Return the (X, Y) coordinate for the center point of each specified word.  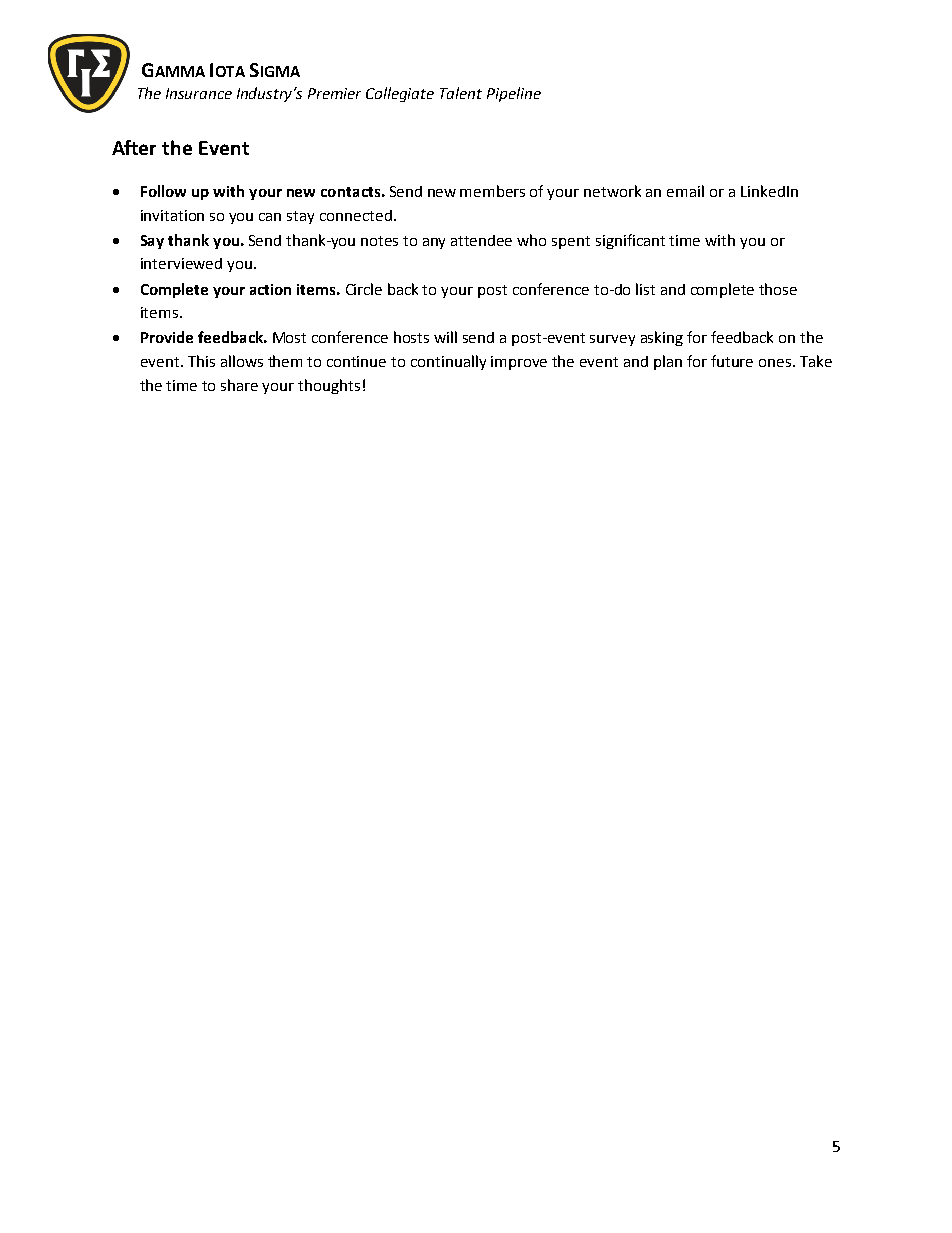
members (492, 191)
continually (448, 362)
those (778, 289)
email (685, 191)
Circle (364, 289)
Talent (461, 93)
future (732, 361)
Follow (163, 191)
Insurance (199, 93)
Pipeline (514, 94)
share (239, 385)
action (270, 289)
